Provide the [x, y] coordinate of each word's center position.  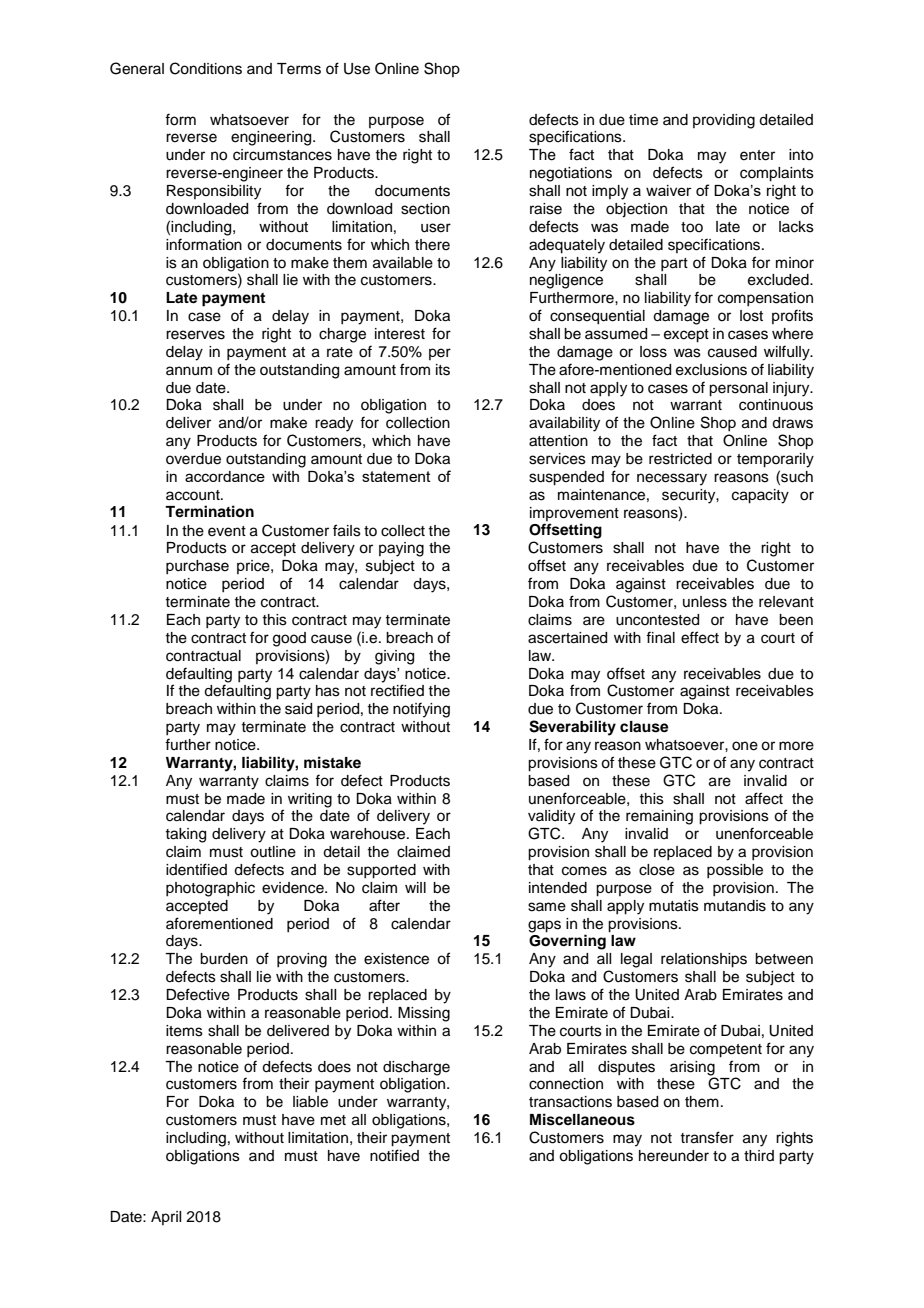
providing [724, 121]
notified [394, 1155]
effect [700, 637]
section [425, 209]
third [759, 1155]
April [166, 1218]
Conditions [206, 68]
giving [394, 657]
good [289, 639]
